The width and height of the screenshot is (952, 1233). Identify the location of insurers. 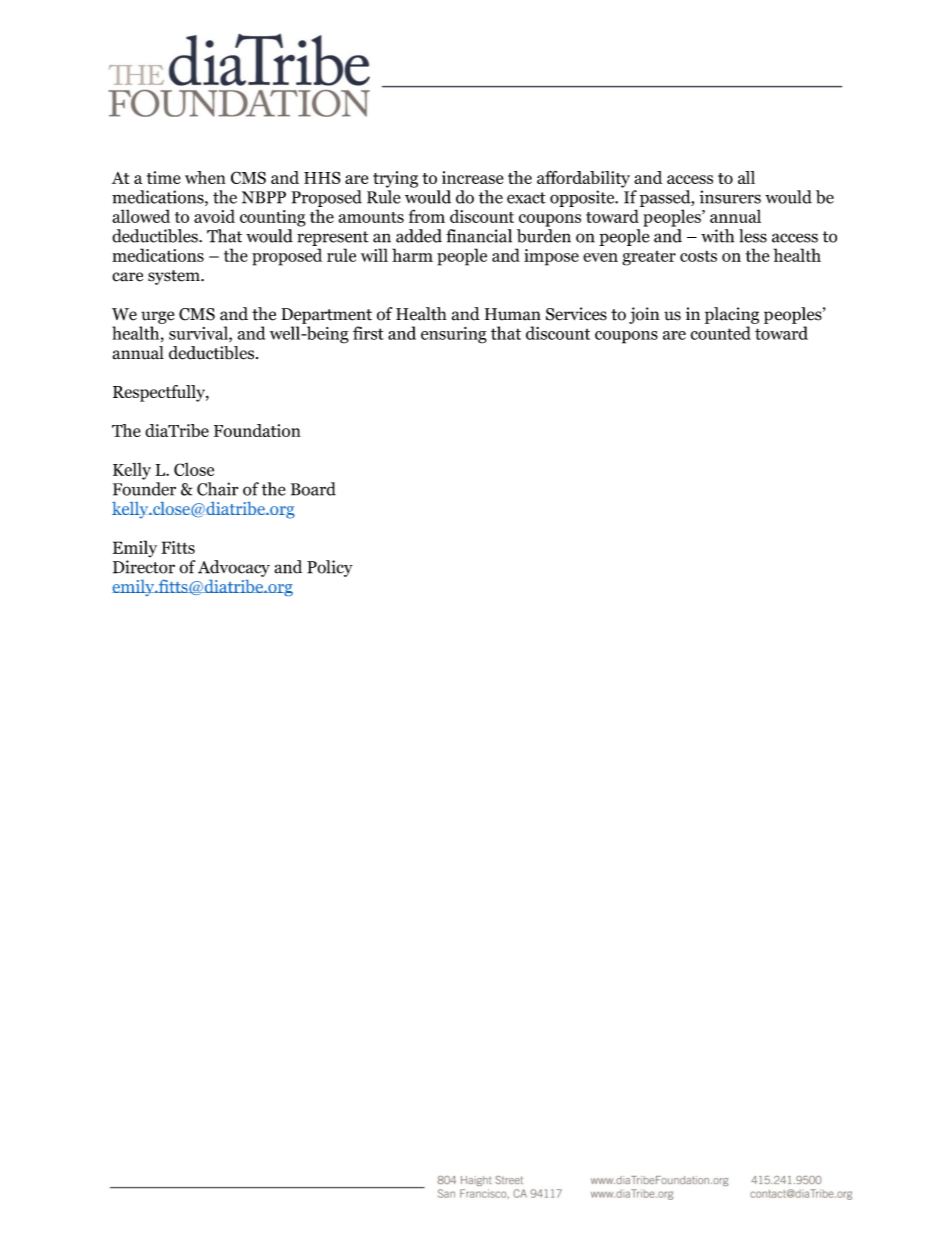
(730, 197).
